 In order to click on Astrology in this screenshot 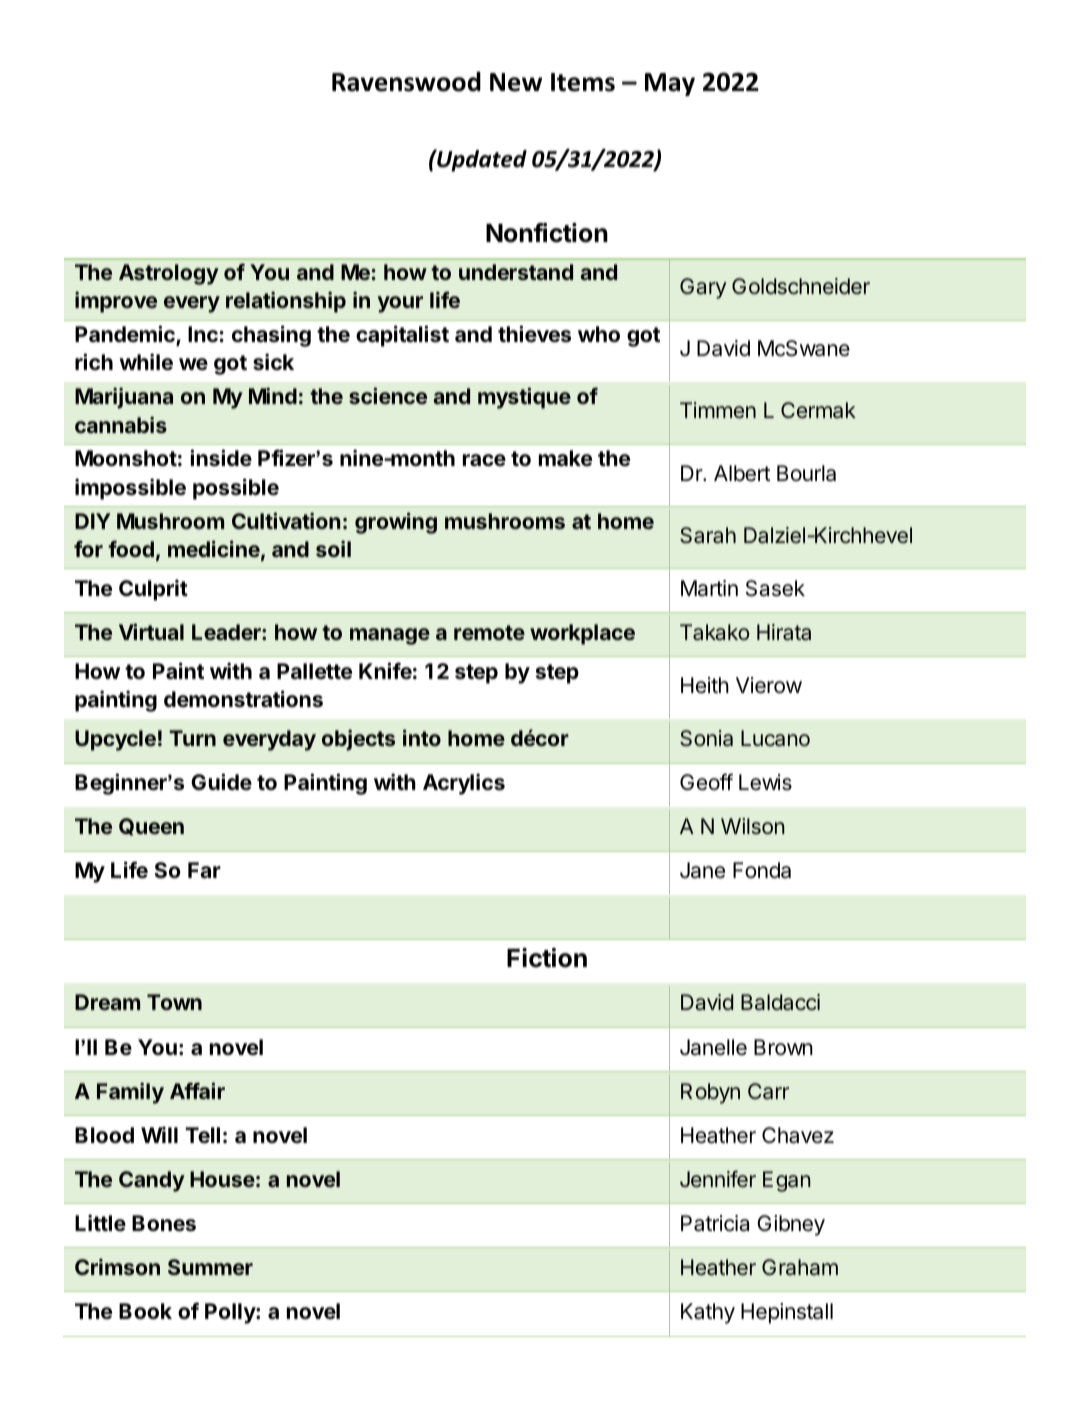, I will do `click(169, 274)`.
